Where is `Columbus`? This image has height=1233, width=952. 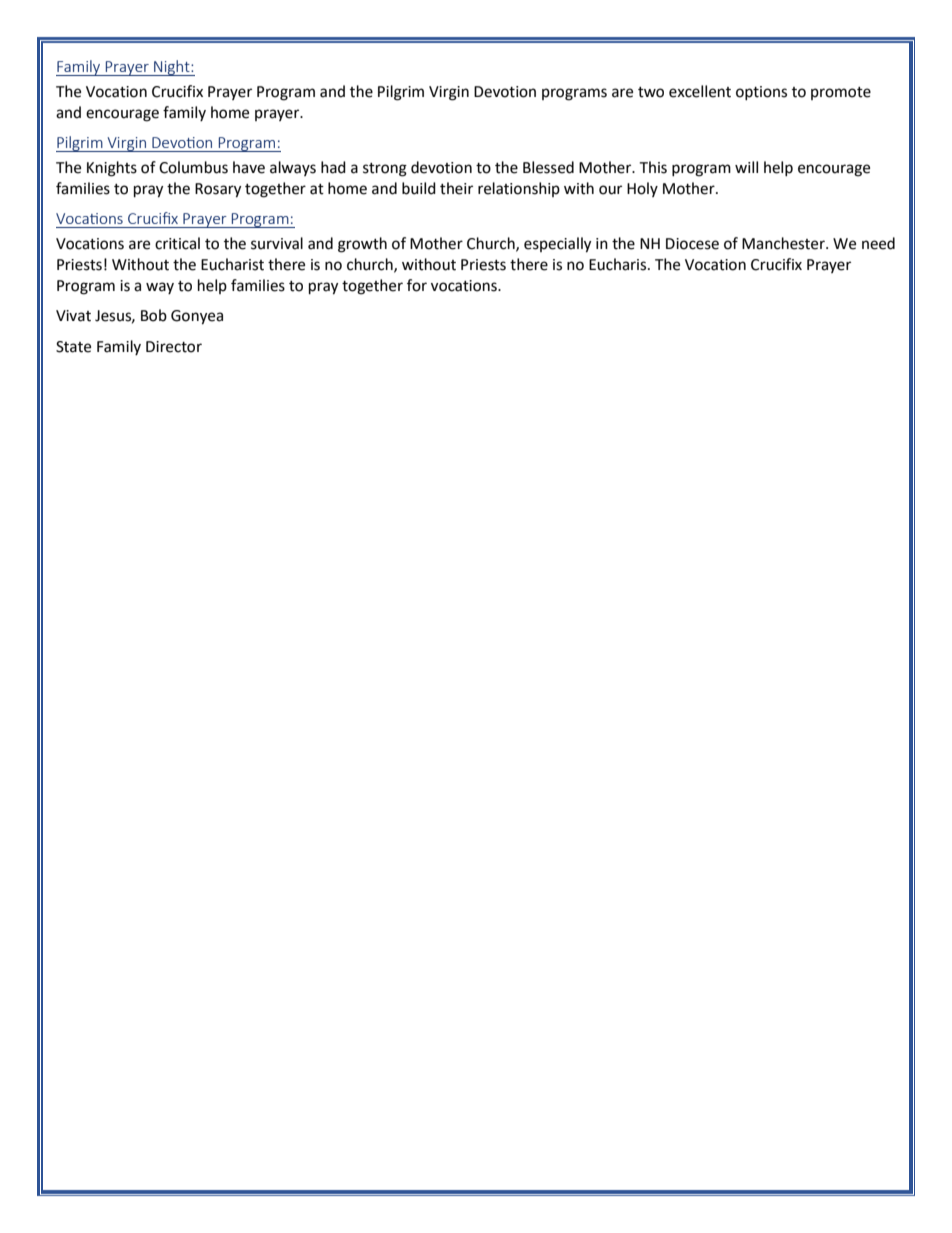
Columbus is located at coordinates (193, 167).
